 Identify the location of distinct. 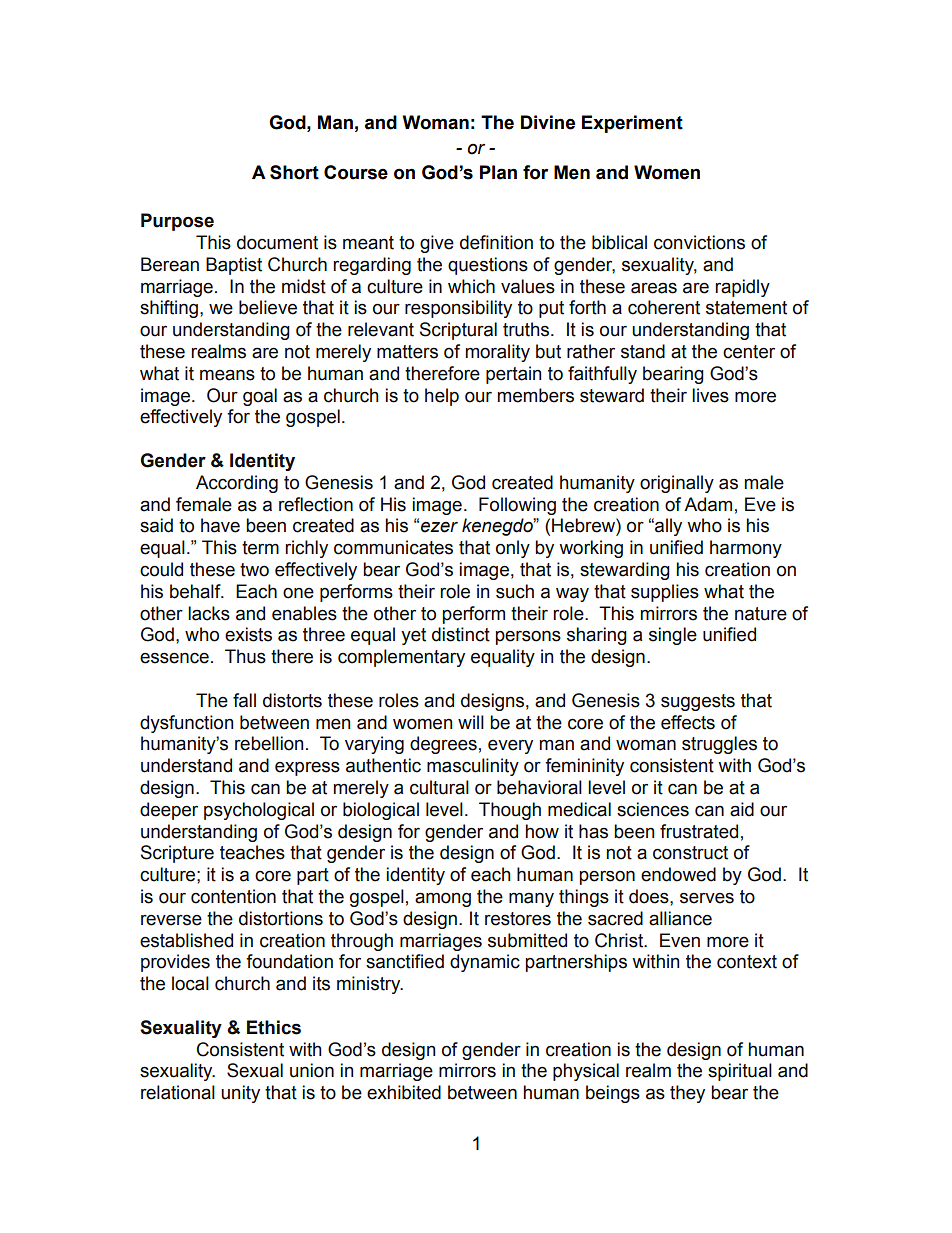
(461, 634).
